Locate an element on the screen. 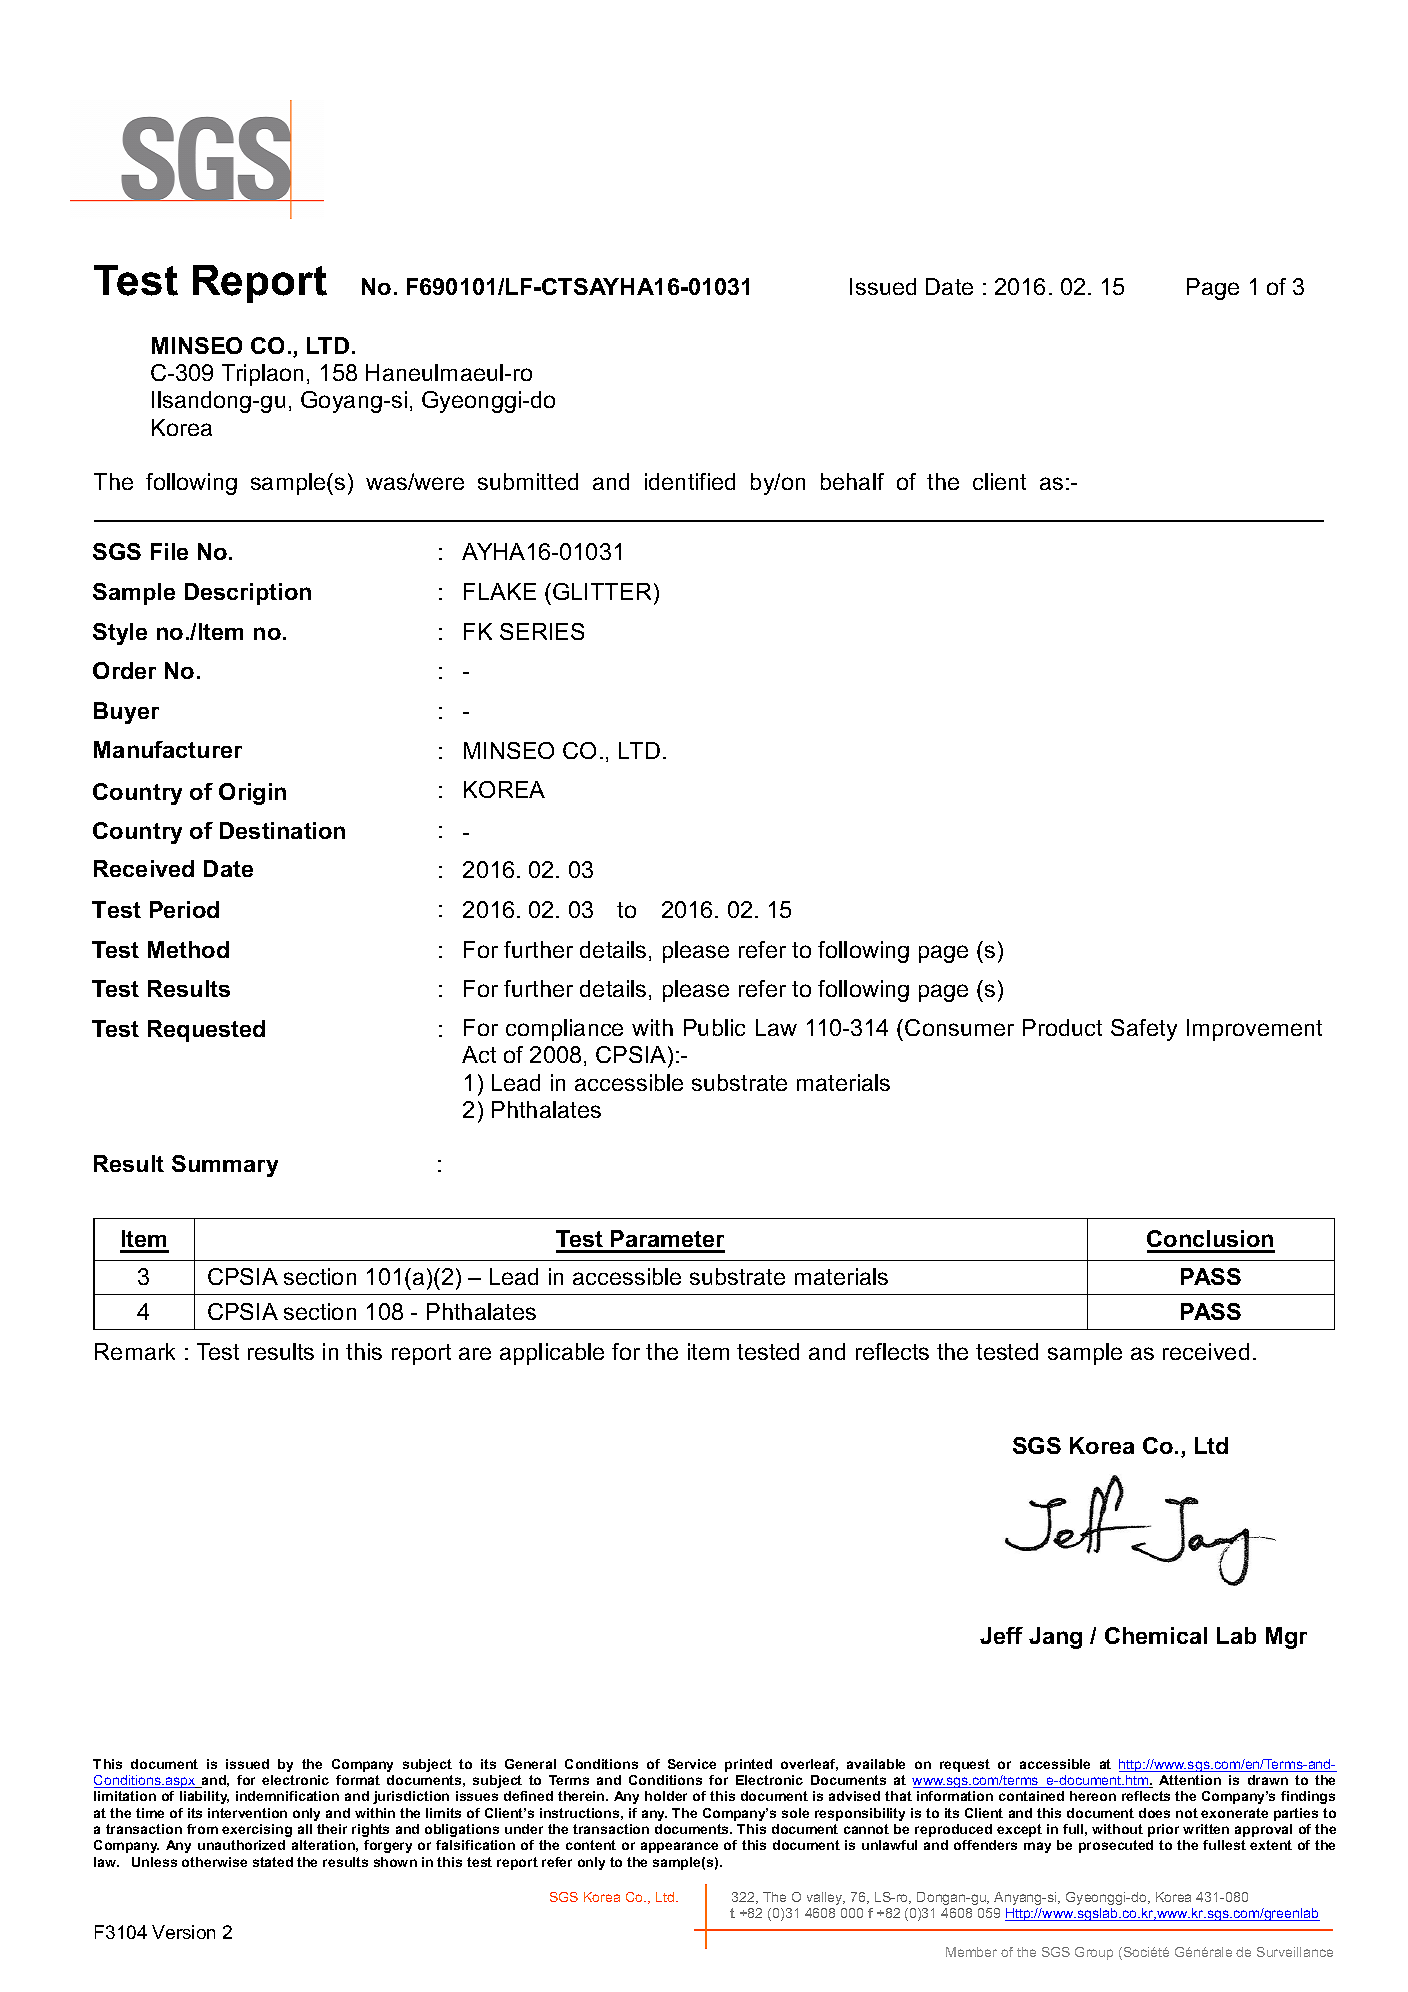 The width and height of the screenshot is (1408, 1992). Origin is located at coordinates (252, 794).
